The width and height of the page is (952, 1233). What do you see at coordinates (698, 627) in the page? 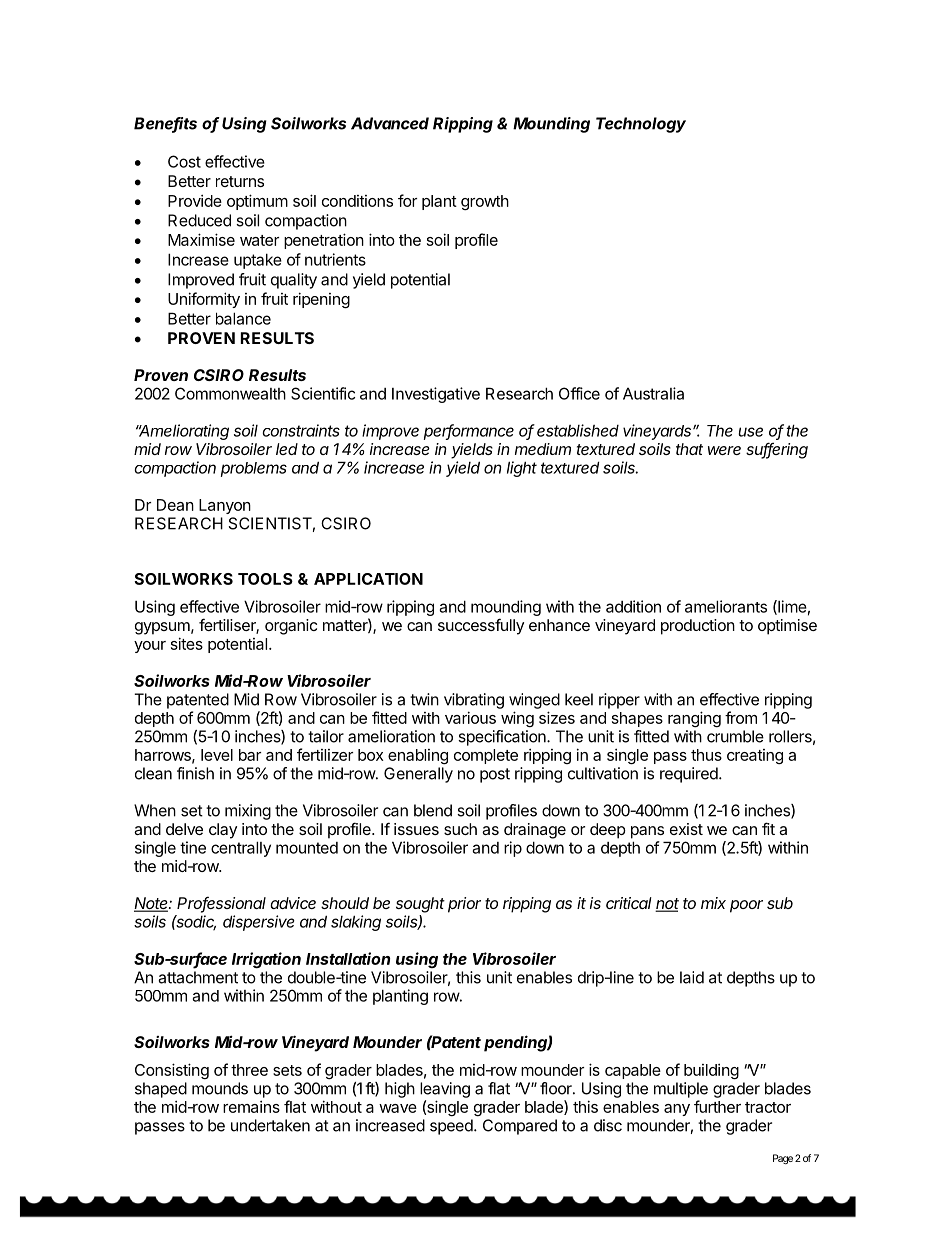
I see `production` at bounding box center [698, 627].
